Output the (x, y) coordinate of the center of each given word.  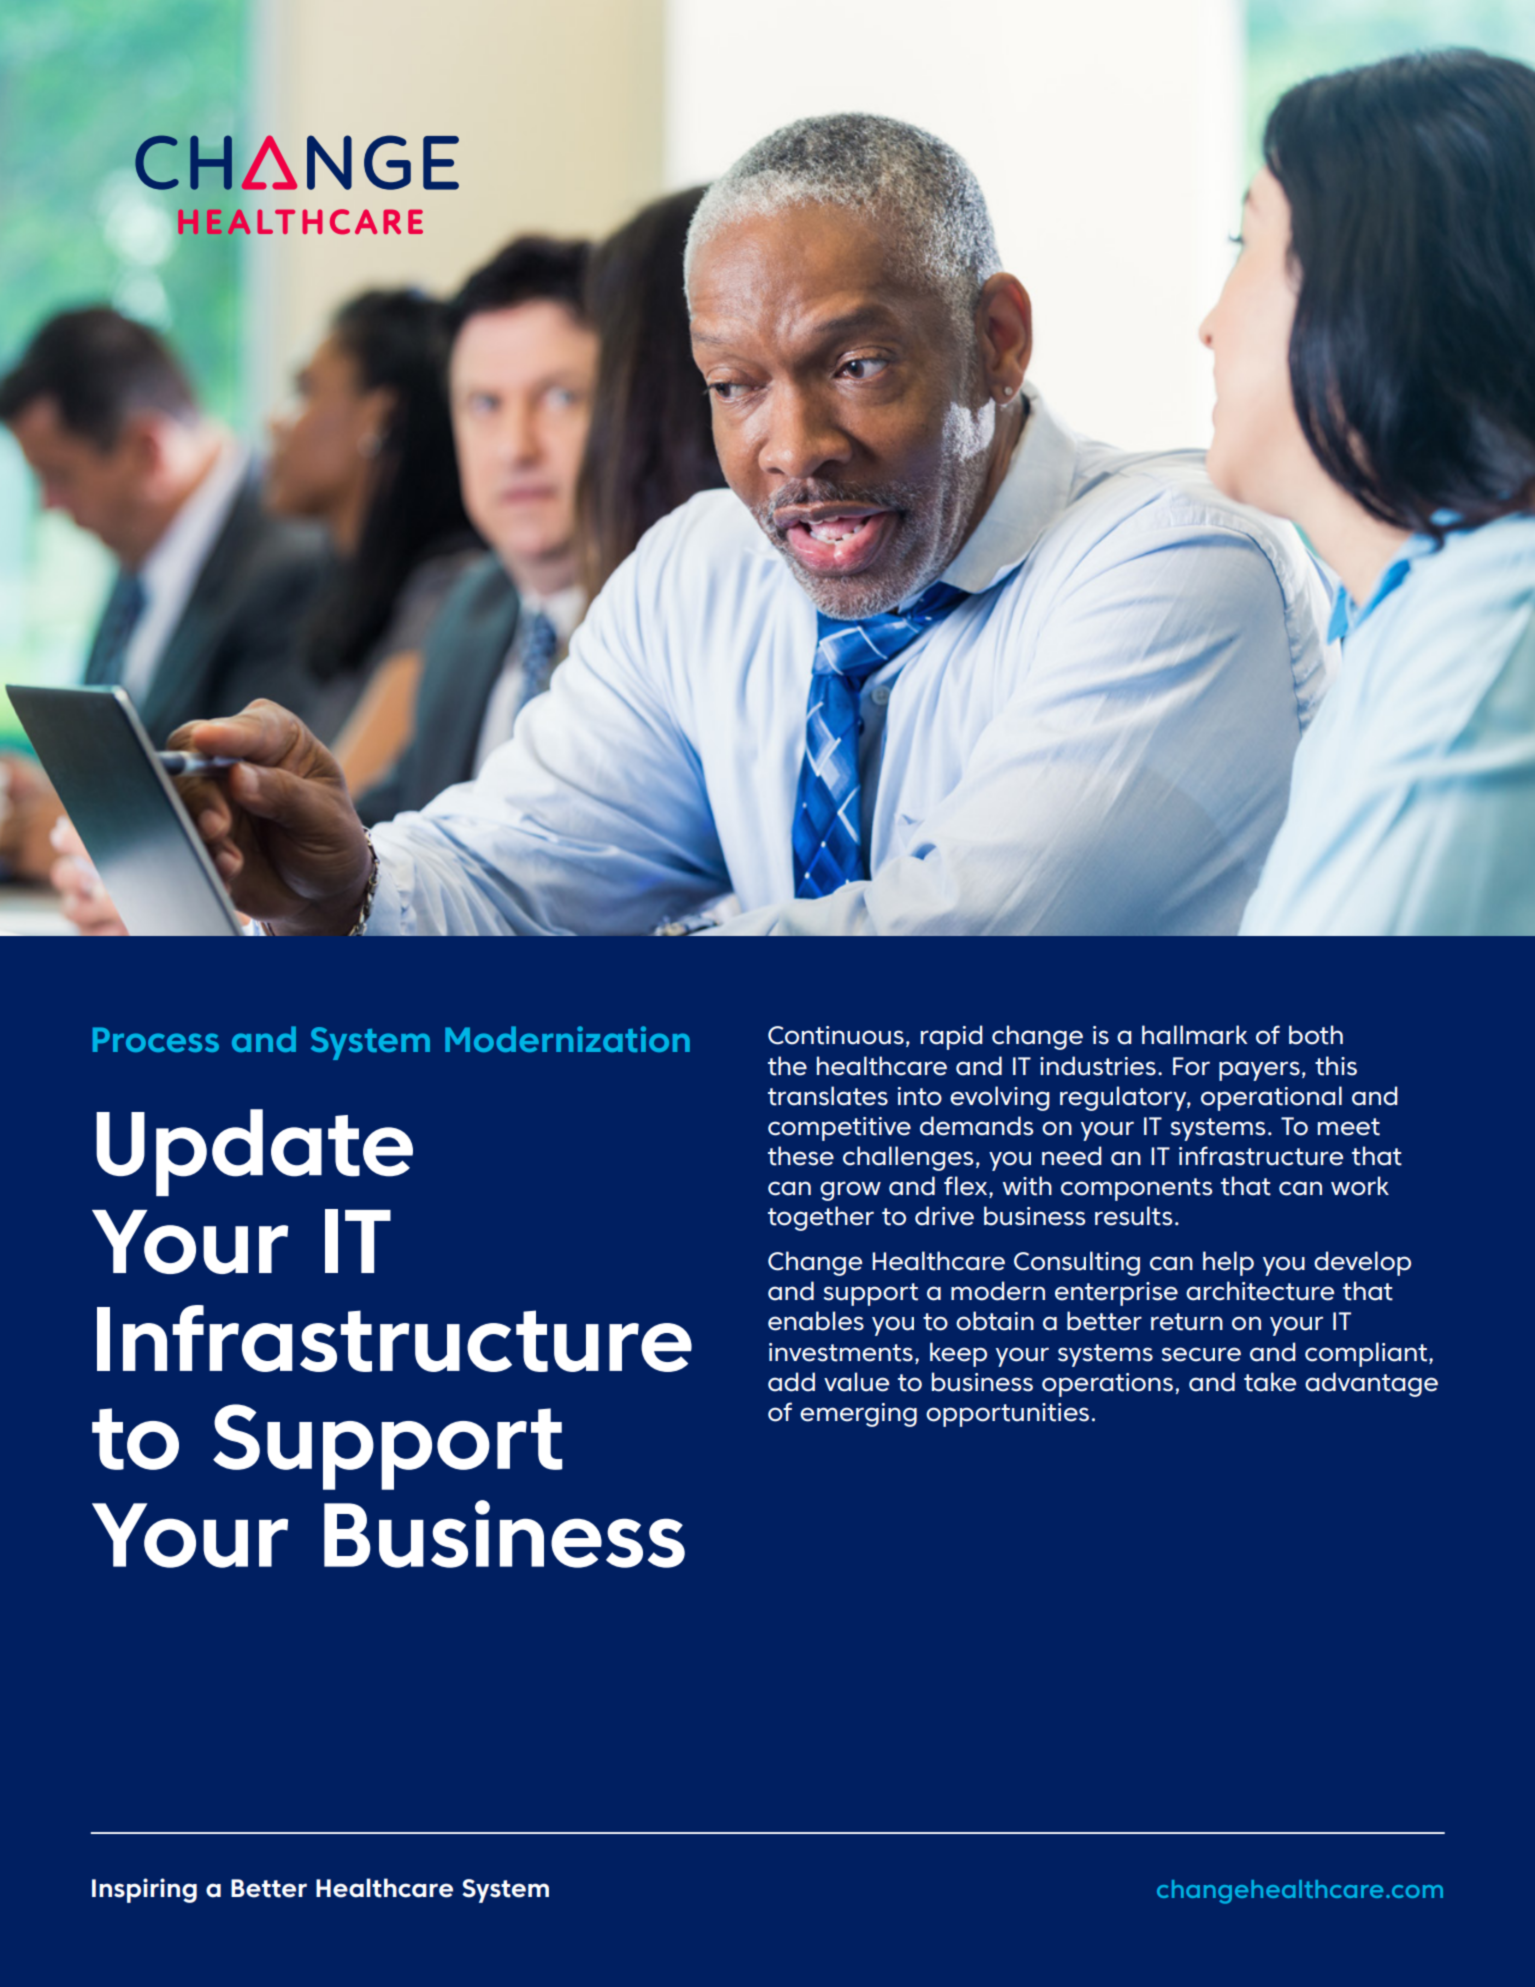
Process (156, 1039)
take (1270, 1382)
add (791, 1382)
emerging (858, 1415)
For (1191, 1066)
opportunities (1007, 1415)
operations (1107, 1385)
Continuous (836, 1035)
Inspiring (144, 1890)
